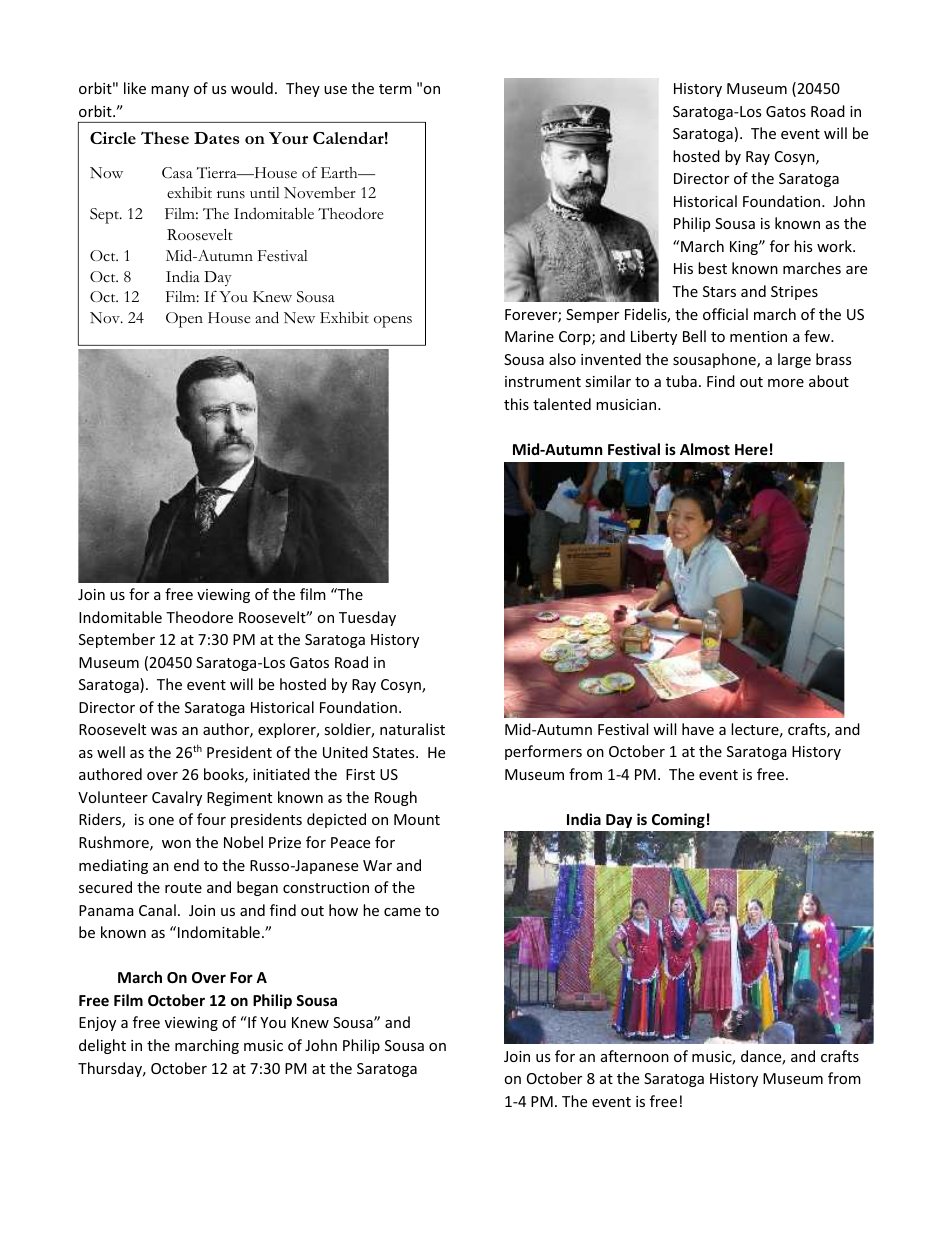  I want to click on These, so click(165, 137).
